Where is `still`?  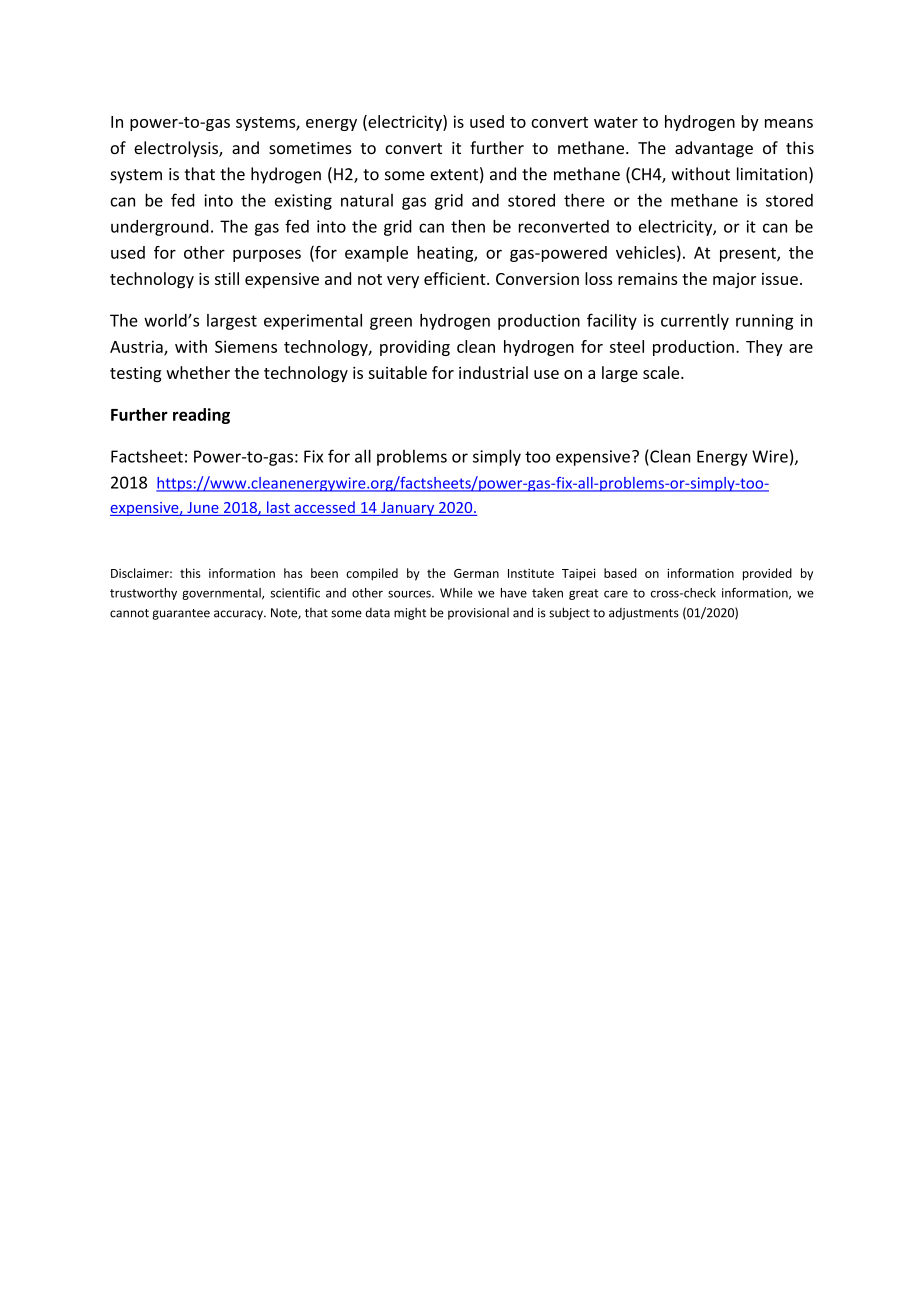
still is located at coordinates (227, 278).
